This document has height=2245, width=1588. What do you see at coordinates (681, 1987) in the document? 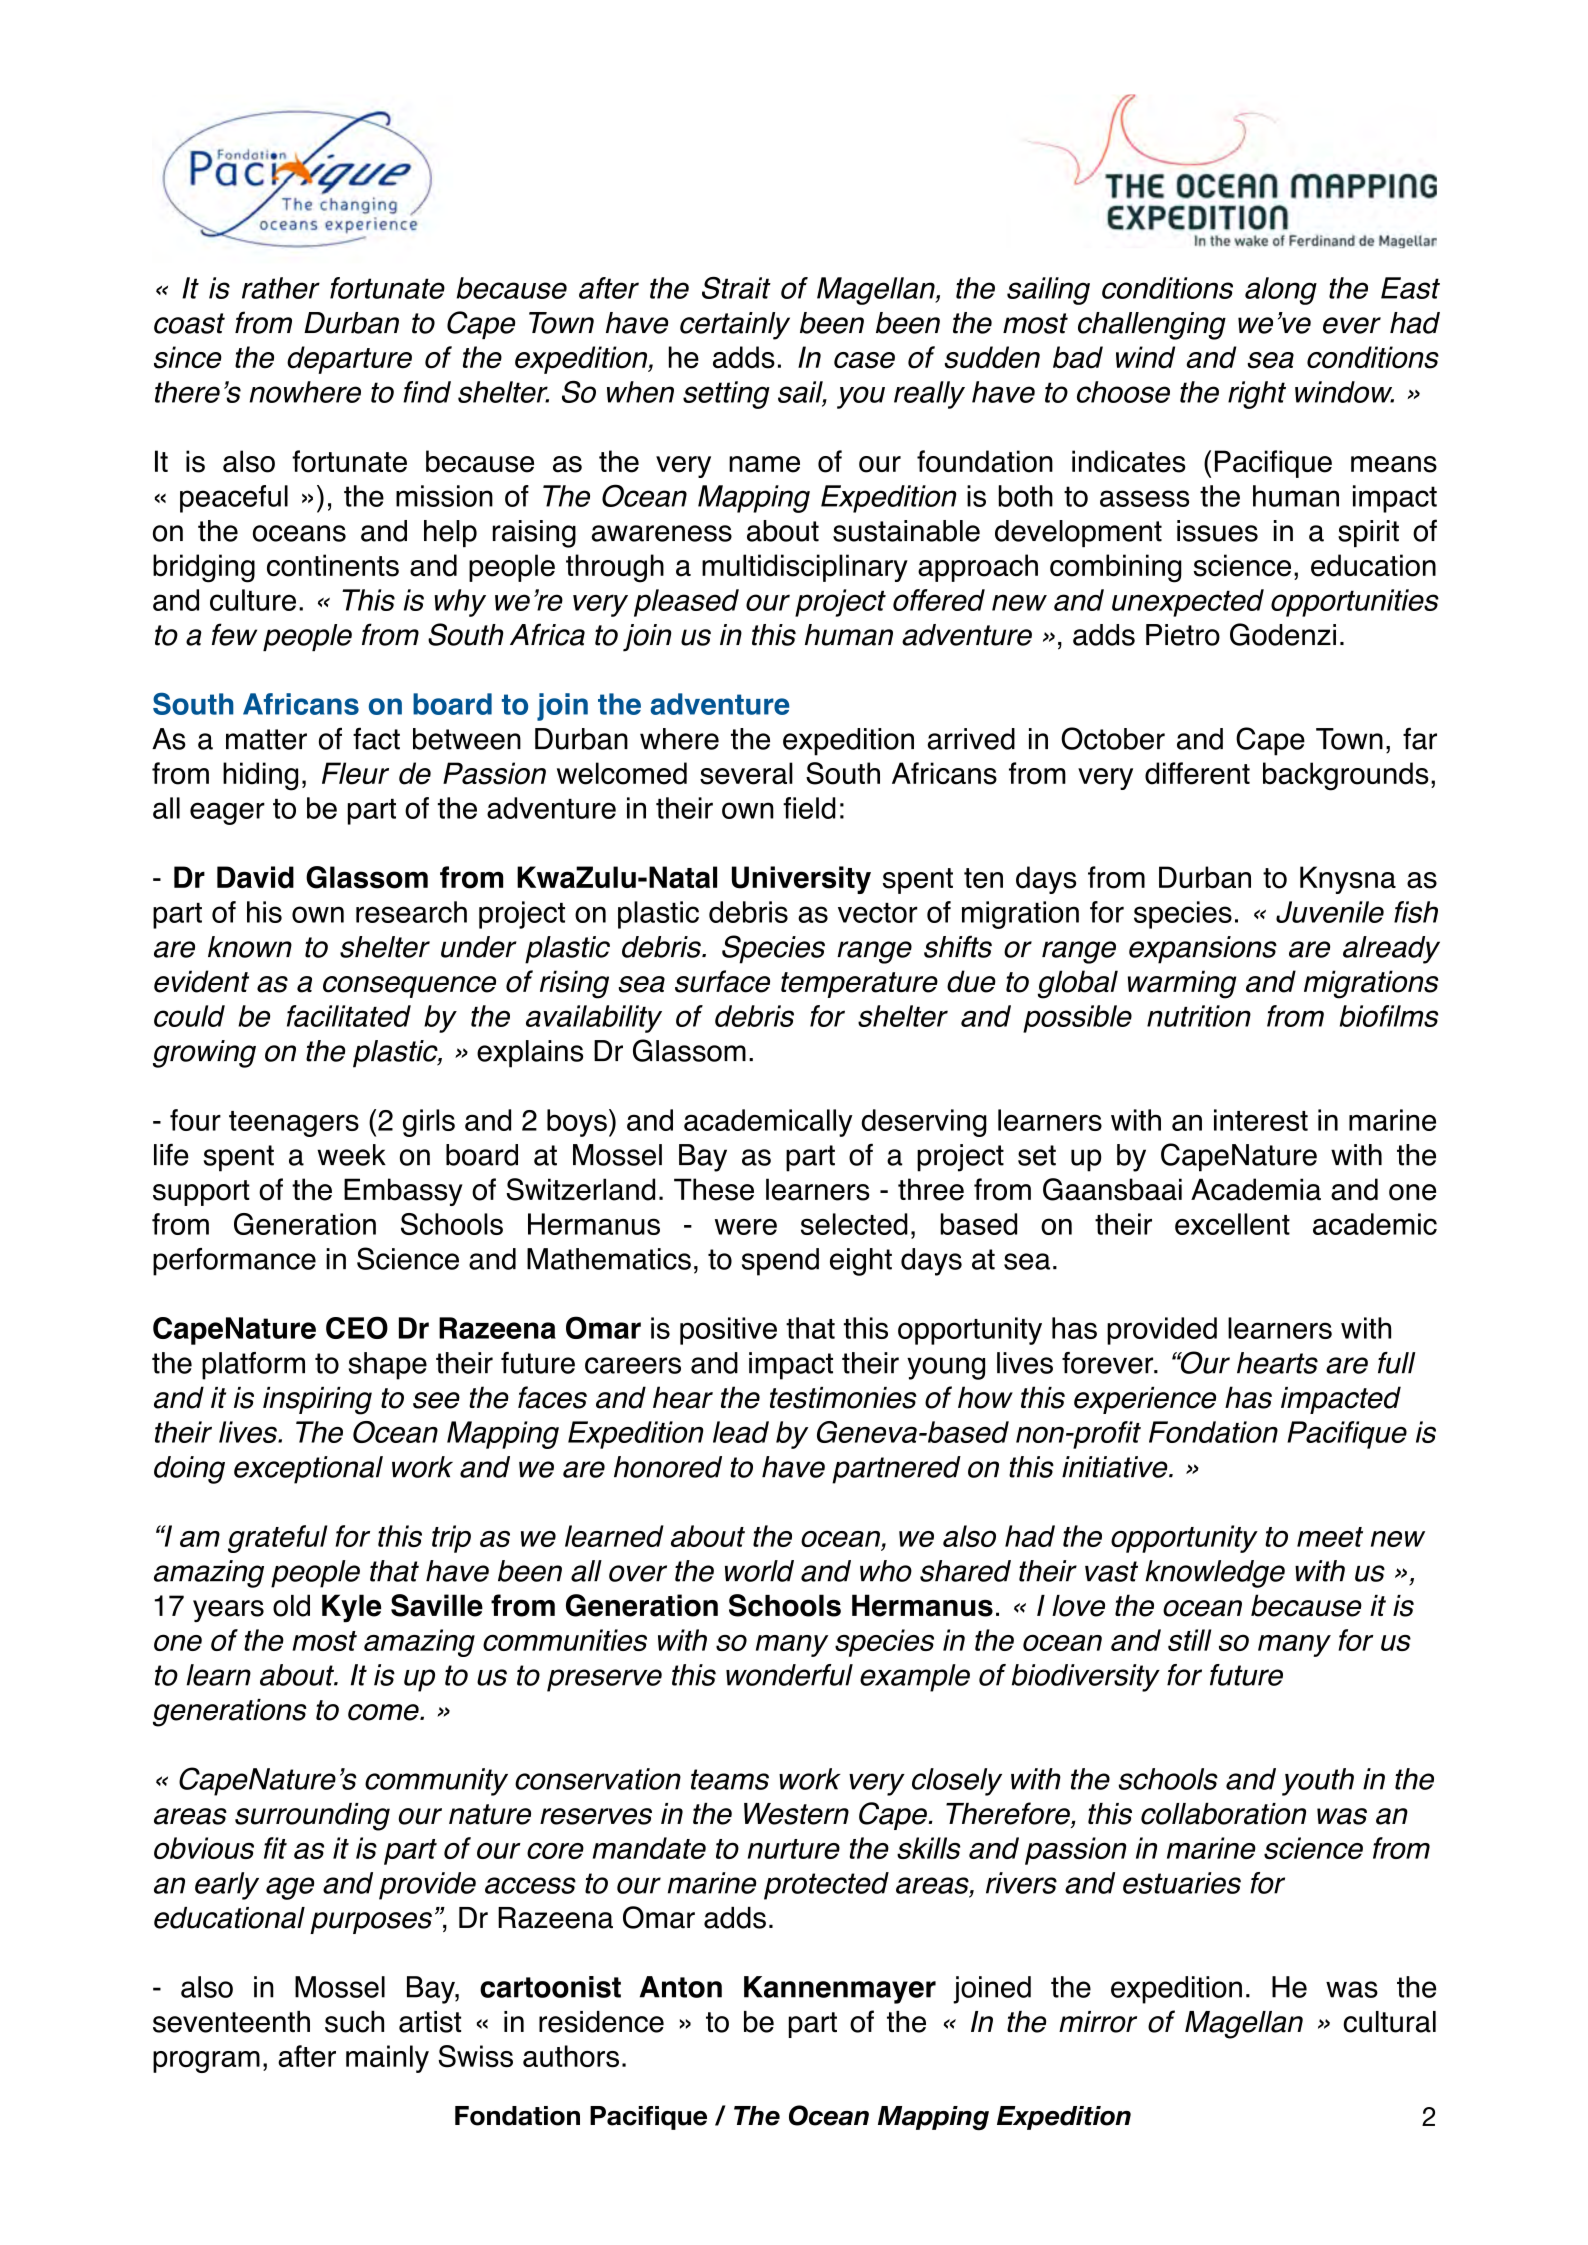
I see `Anton` at bounding box center [681, 1987].
